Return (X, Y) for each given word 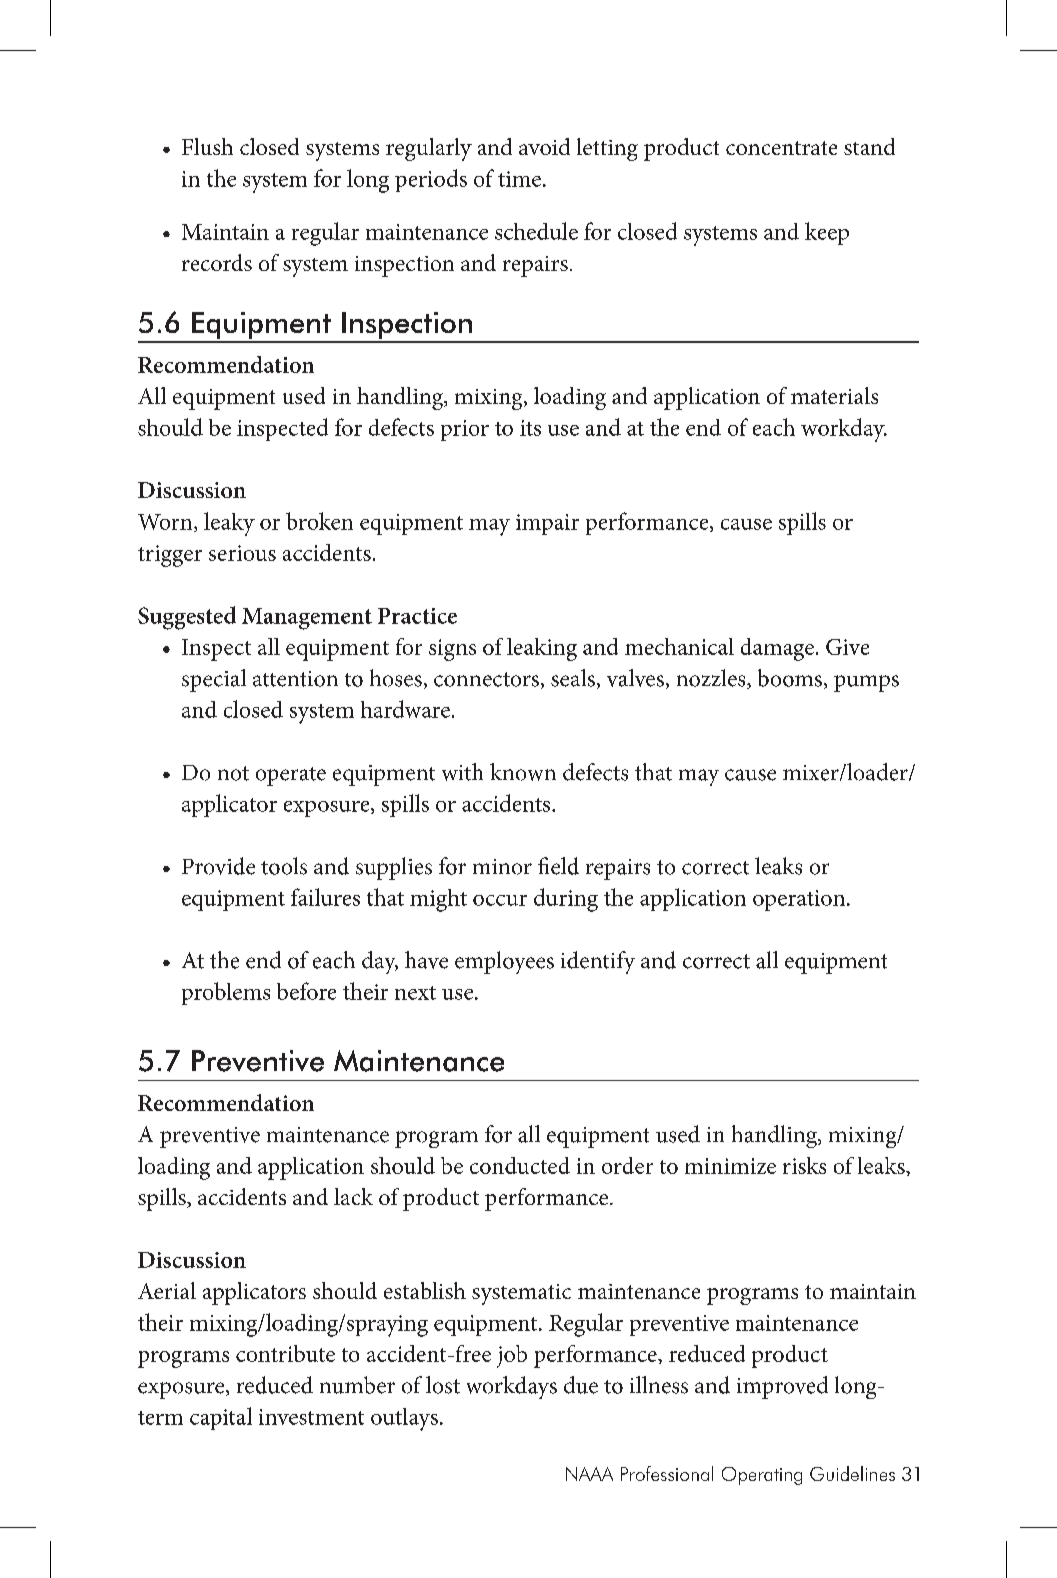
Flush (207, 146)
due (581, 1385)
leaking (542, 649)
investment (311, 1417)
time (519, 179)
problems (226, 993)
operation (799, 900)
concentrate (781, 148)
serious (242, 553)
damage (777, 649)
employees (504, 962)
